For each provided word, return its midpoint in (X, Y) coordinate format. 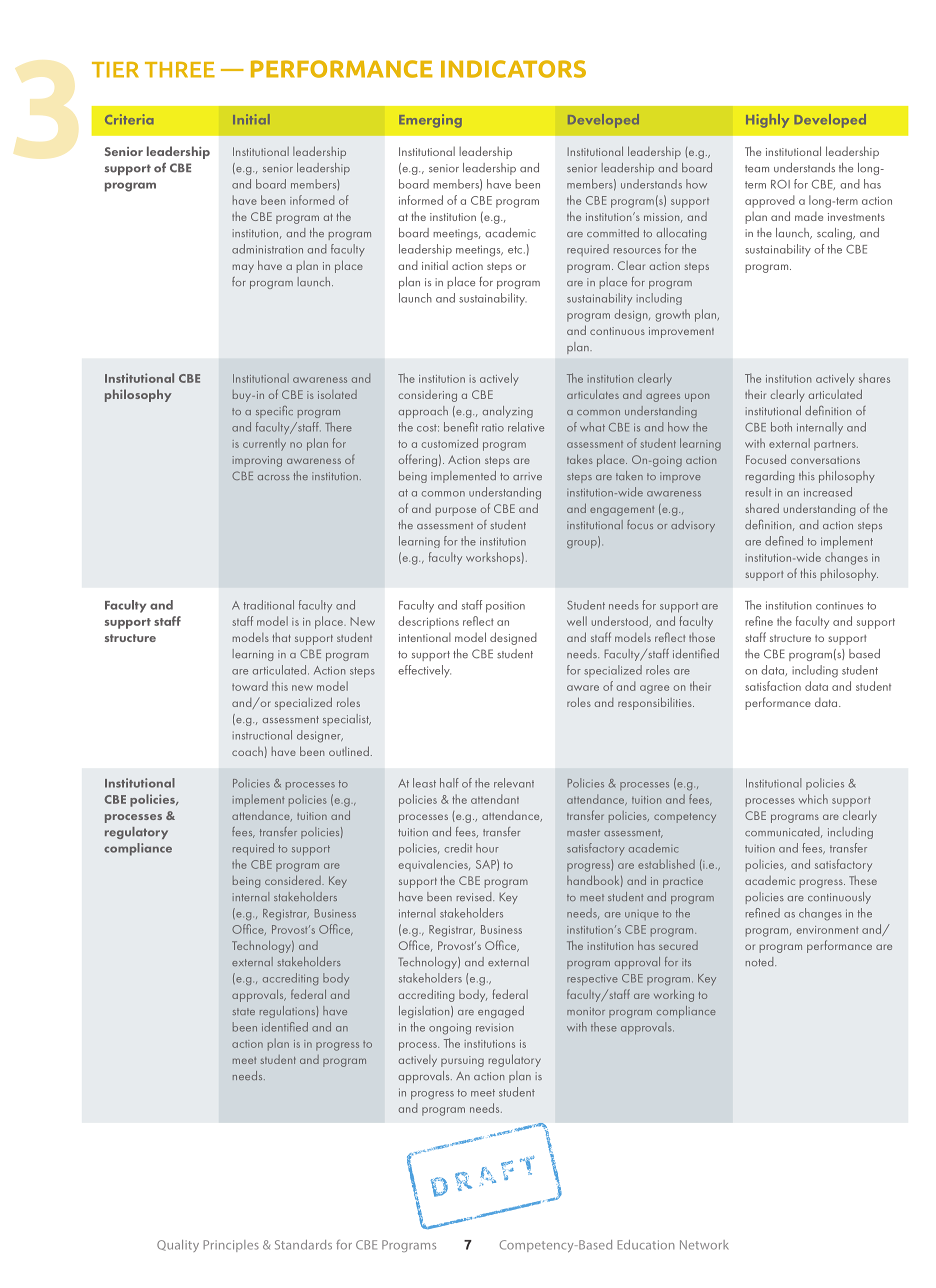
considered (294, 880)
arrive (527, 476)
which (813, 799)
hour (487, 848)
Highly (767, 121)
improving (257, 461)
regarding (770, 477)
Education (646, 1245)
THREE (180, 70)
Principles (231, 1246)
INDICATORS (513, 69)
